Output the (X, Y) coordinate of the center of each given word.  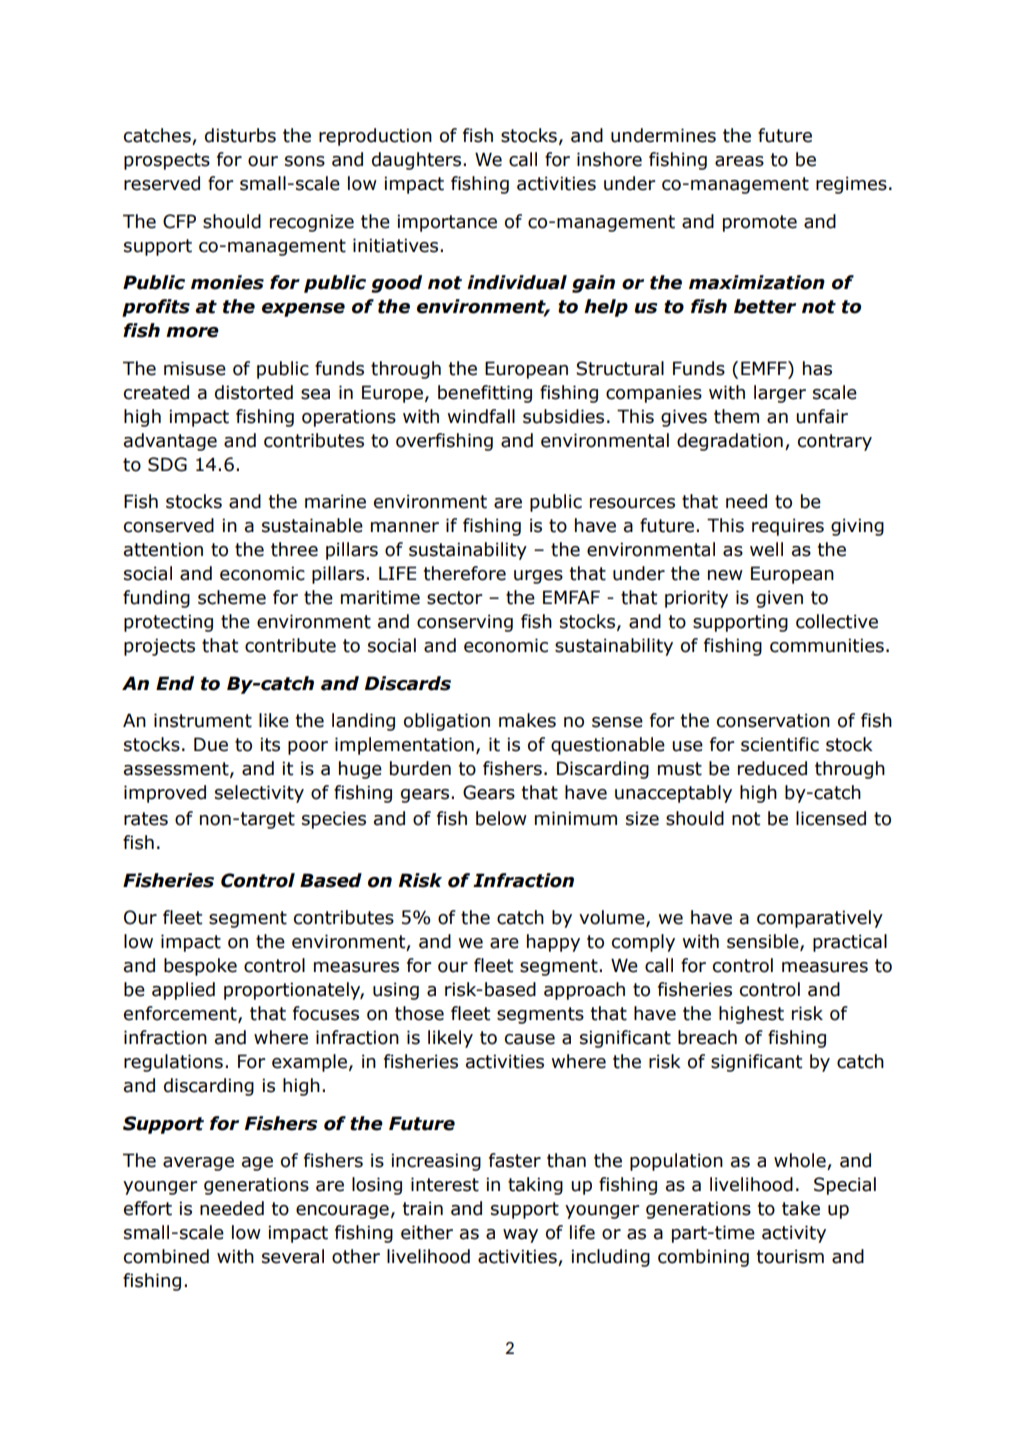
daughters (418, 161)
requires (788, 527)
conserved (169, 525)
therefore (465, 573)
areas (739, 161)
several (293, 1256)
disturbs (240, 135)
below (501, 818)
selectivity (259, 794)
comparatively (820, 919)
